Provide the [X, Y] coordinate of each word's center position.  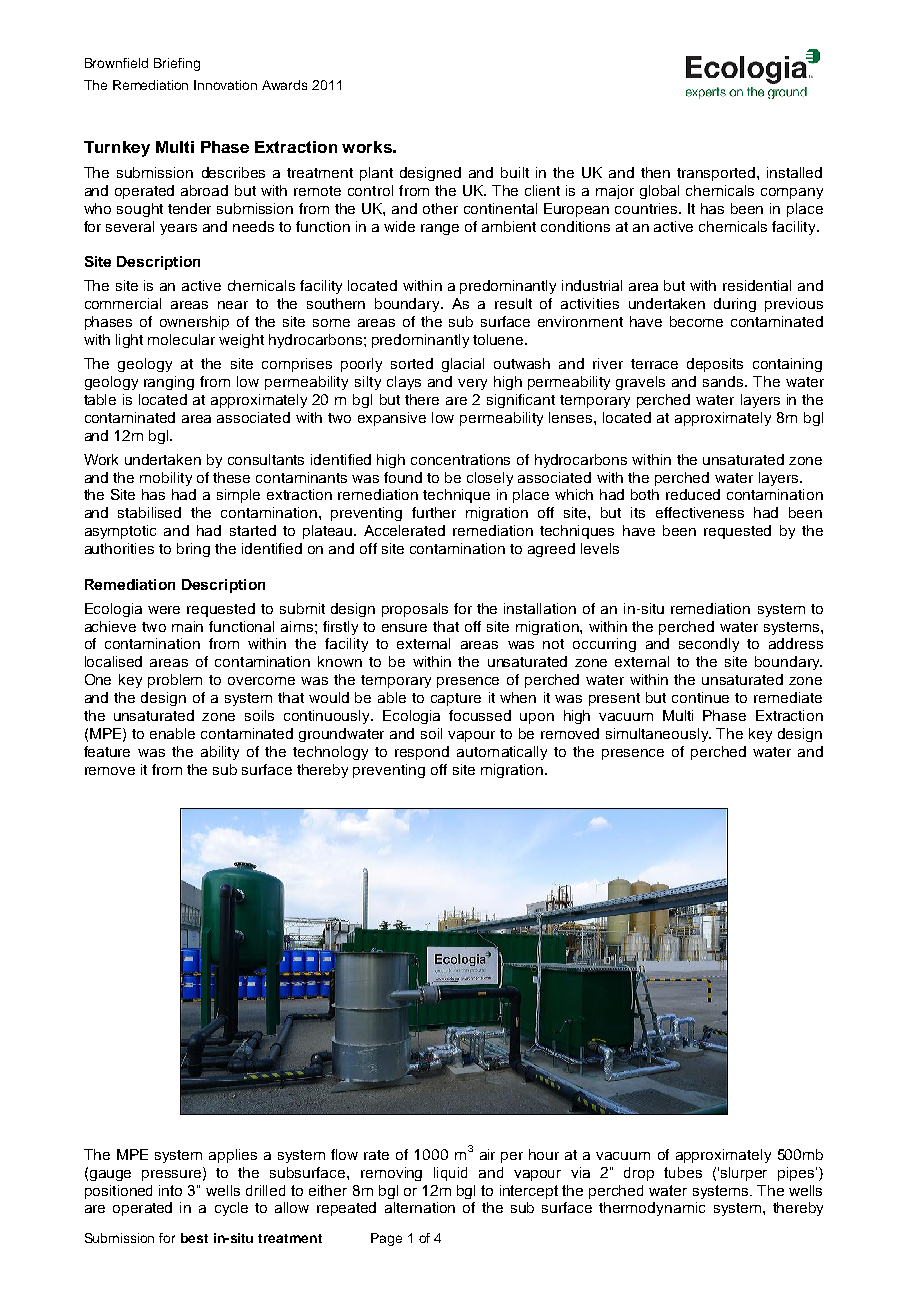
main [187, 626]
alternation [420, 1207]
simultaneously [658, 735]
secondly [709, 645]
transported [717, 174]
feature [107, 751]
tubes [683, 1172]
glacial [463, 365]
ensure [404, 628]
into [170, 1190]
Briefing [177, 64]
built [515, 172]
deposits [715, 365]
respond [422, 753]
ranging [169, 383]
